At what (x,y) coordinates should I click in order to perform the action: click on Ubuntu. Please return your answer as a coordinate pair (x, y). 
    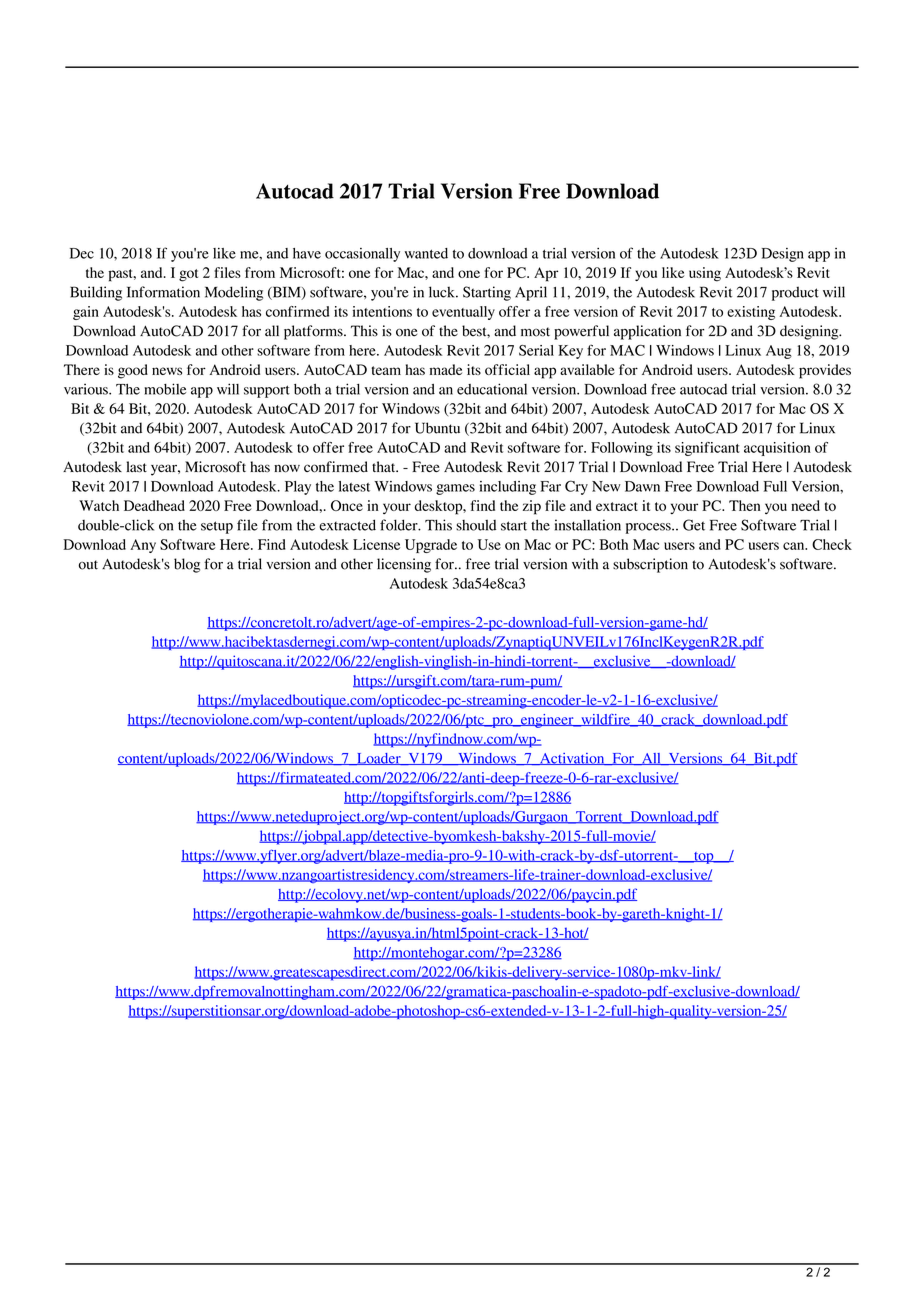
    Looking at the image, I should click on (437, 428).
